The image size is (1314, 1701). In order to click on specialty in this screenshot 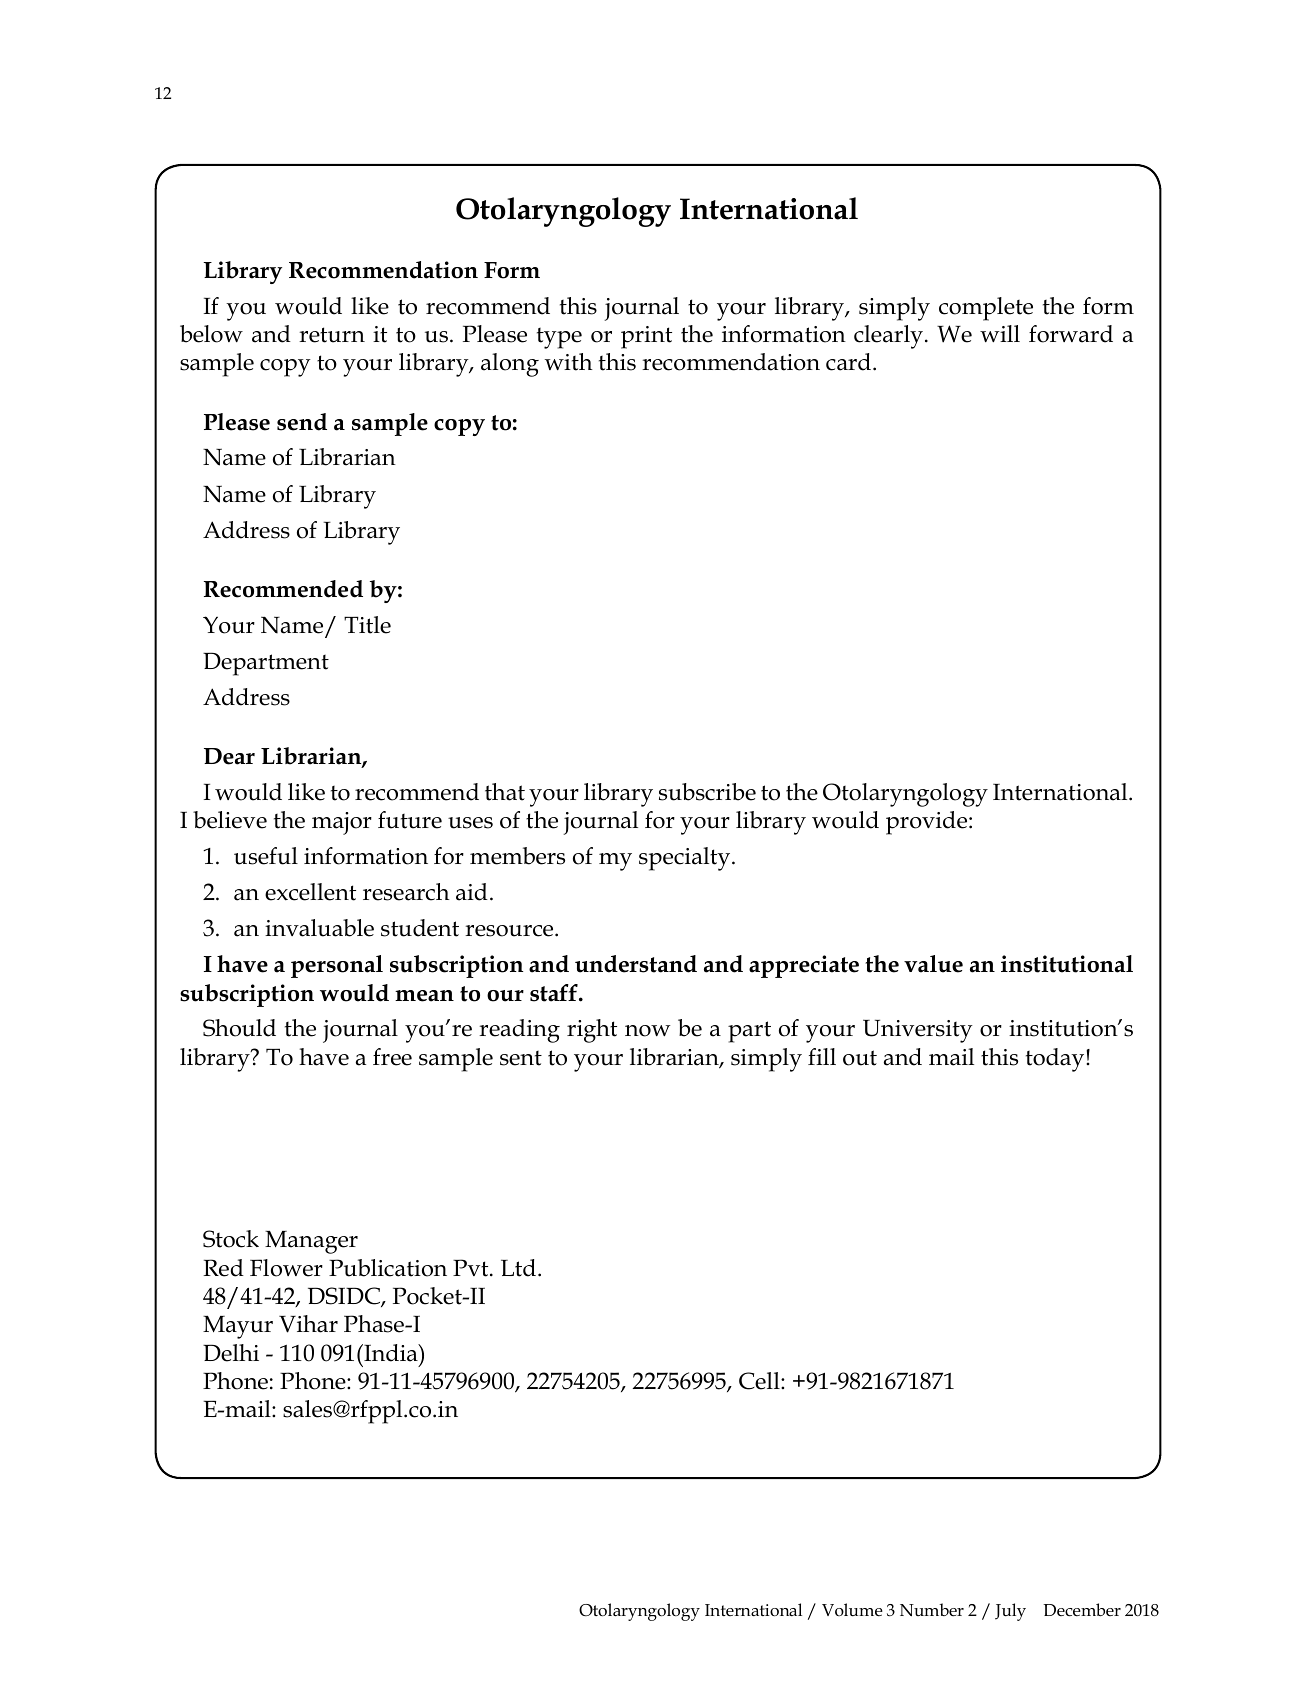, I will do `click(686, 859)`.
